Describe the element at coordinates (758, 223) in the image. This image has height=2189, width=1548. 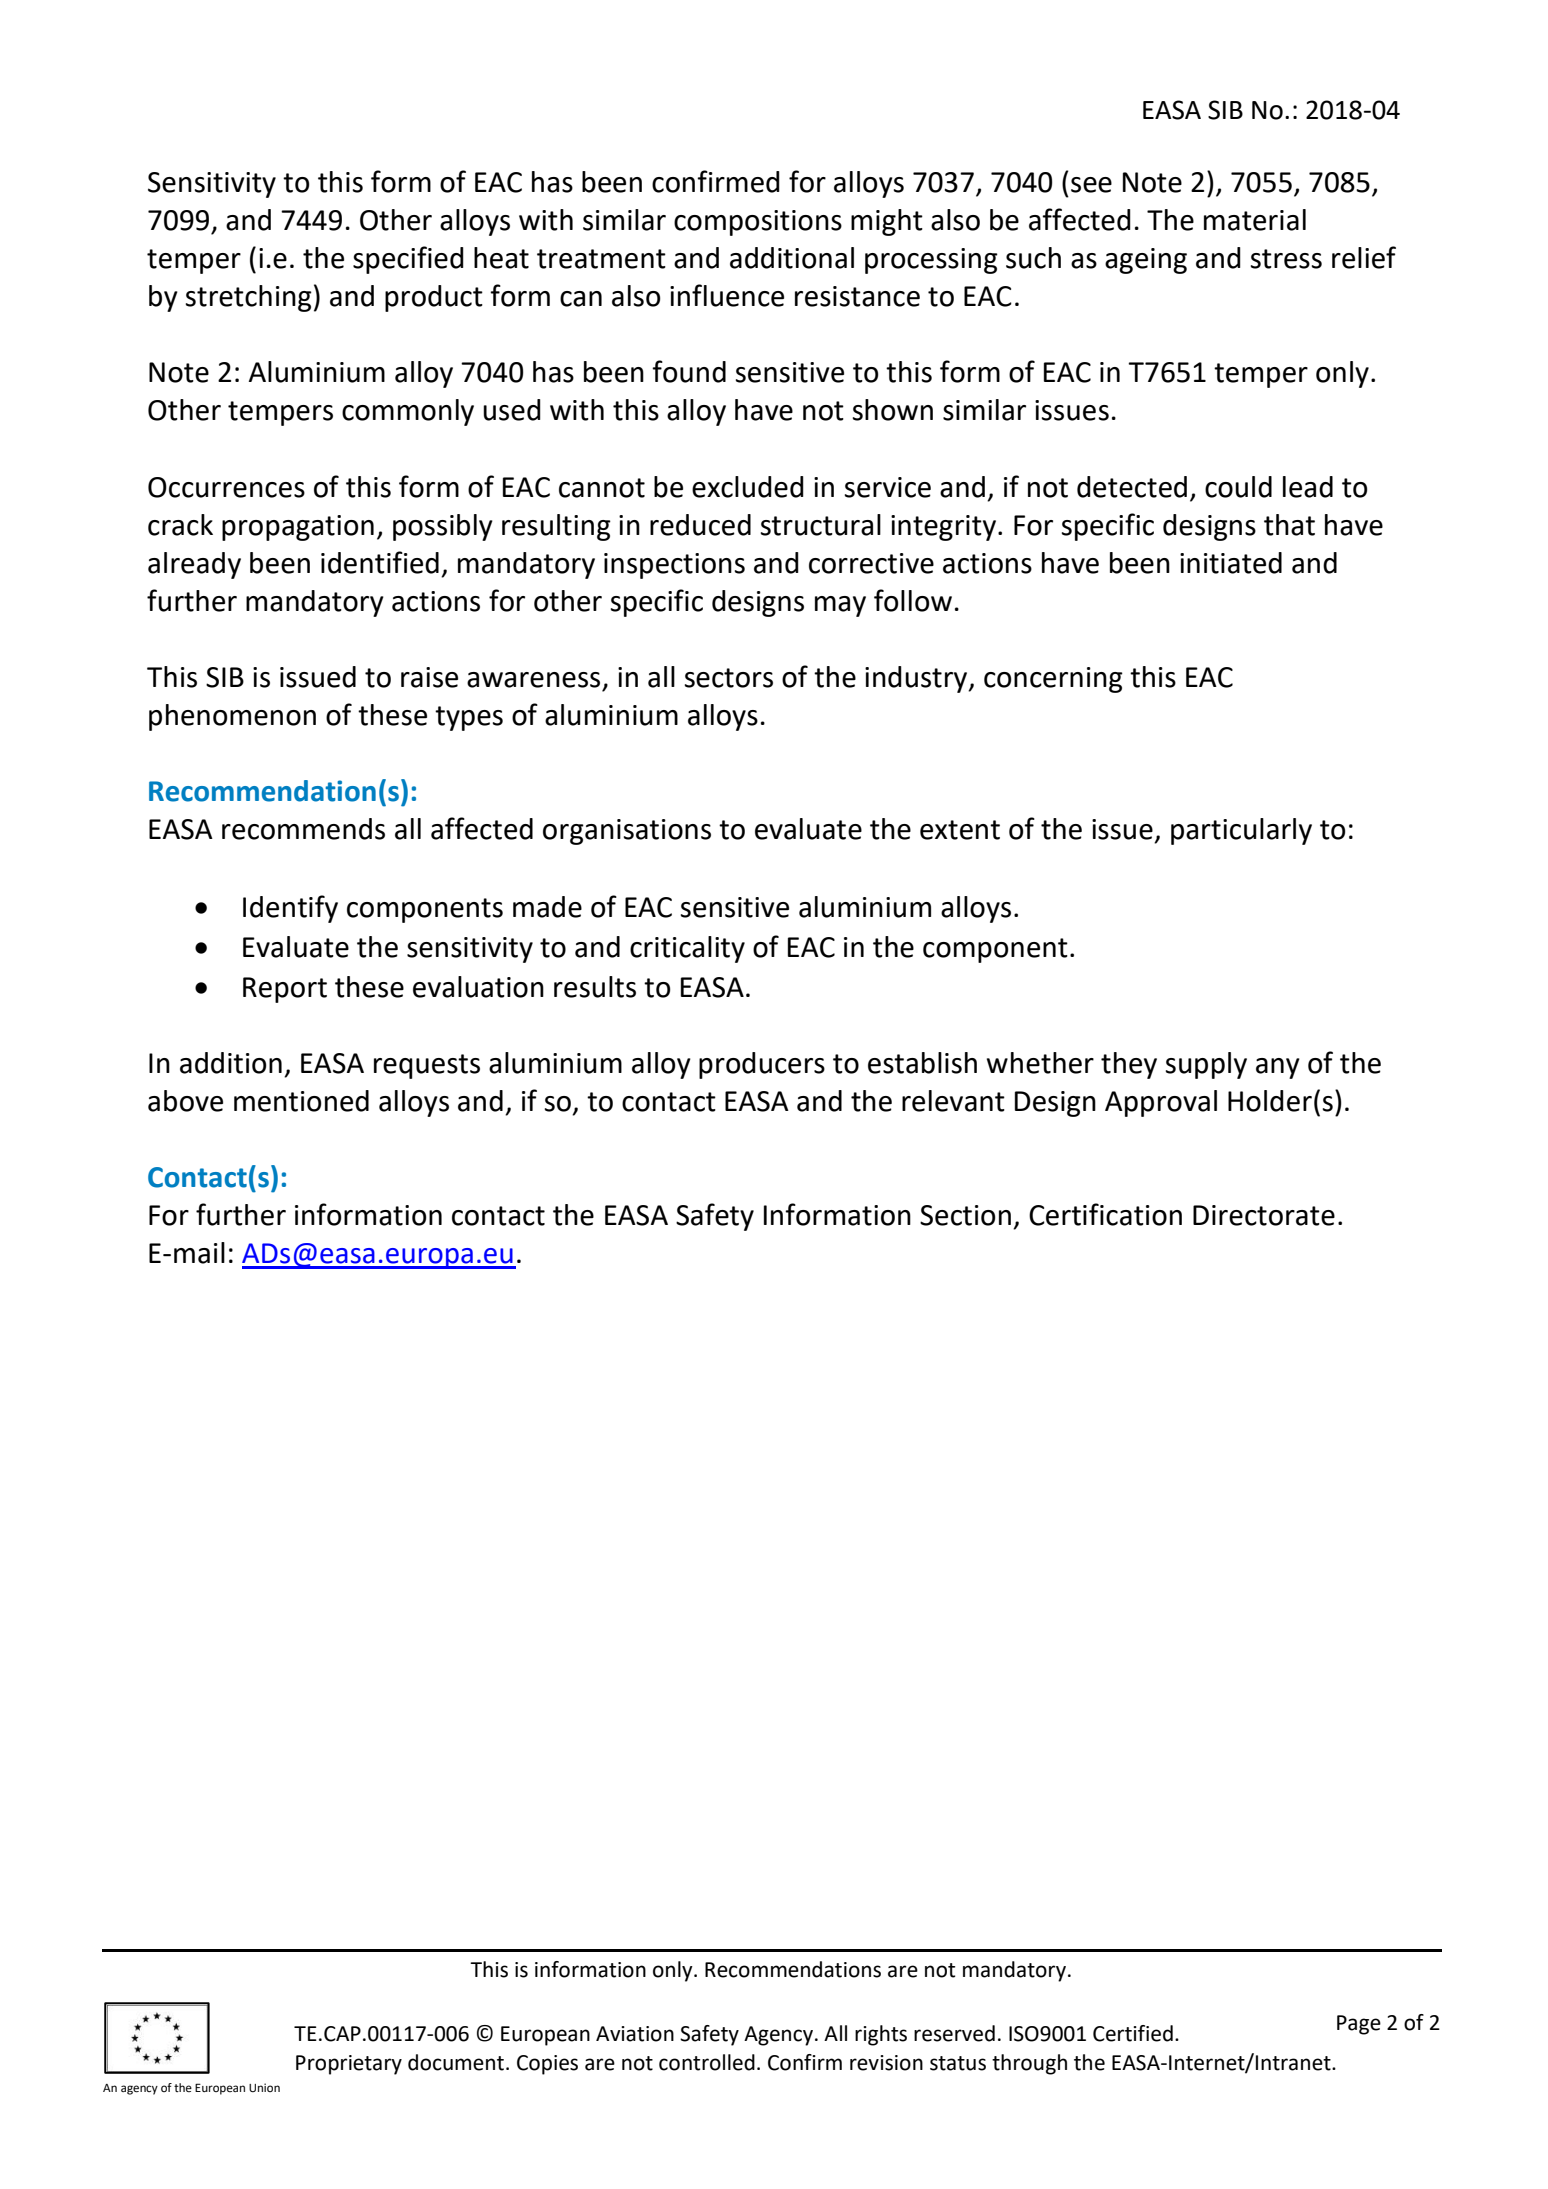
I see `compositions` at that location.
